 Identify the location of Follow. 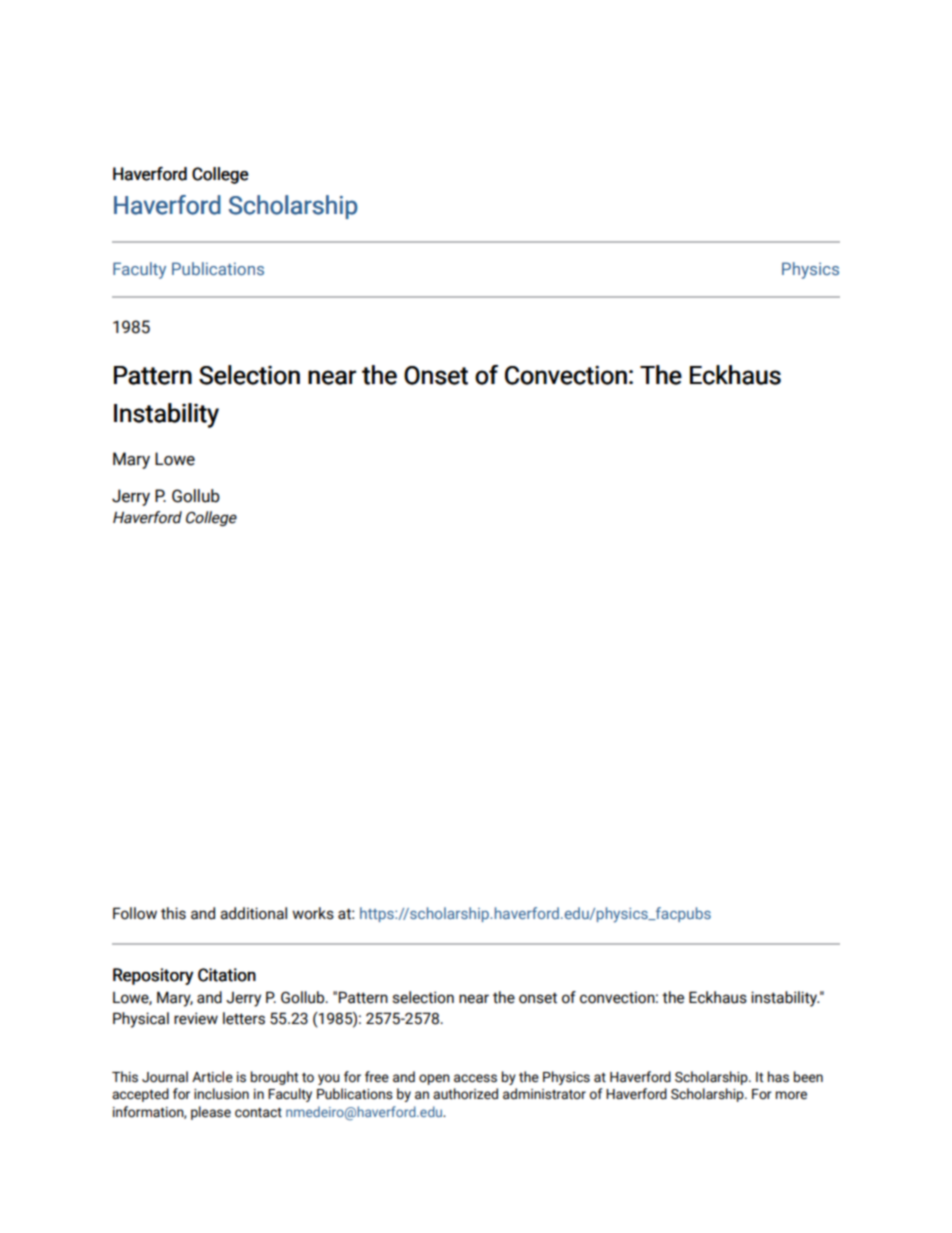
(135, 913).
